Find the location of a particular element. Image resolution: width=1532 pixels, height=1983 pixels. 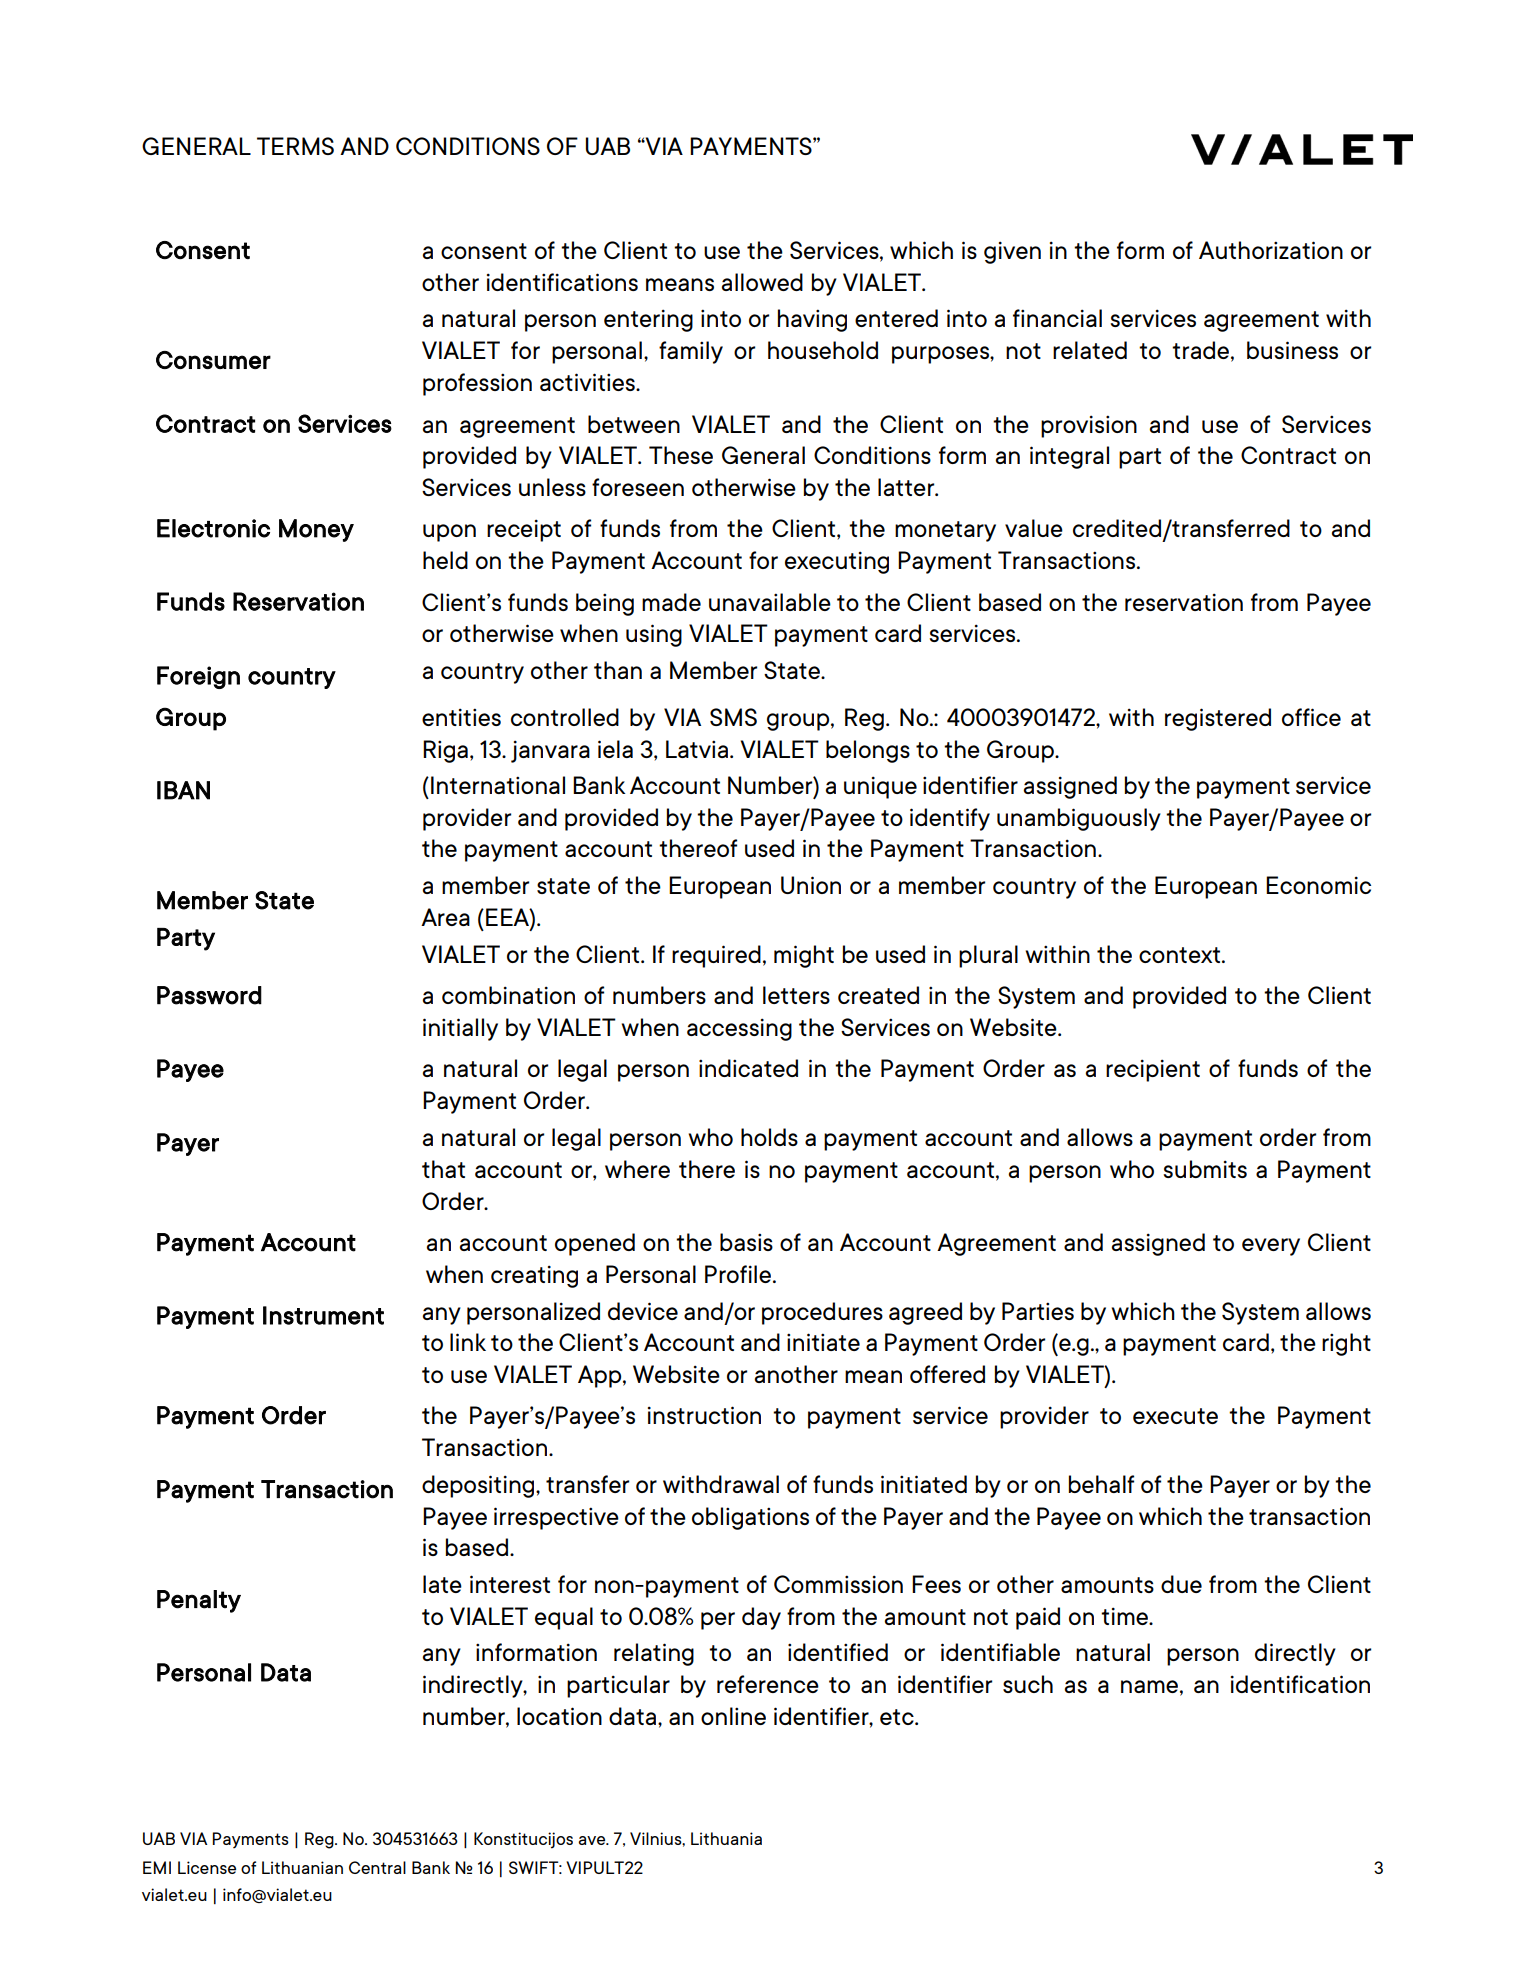

SMS is located at coordinates (733, 717).
